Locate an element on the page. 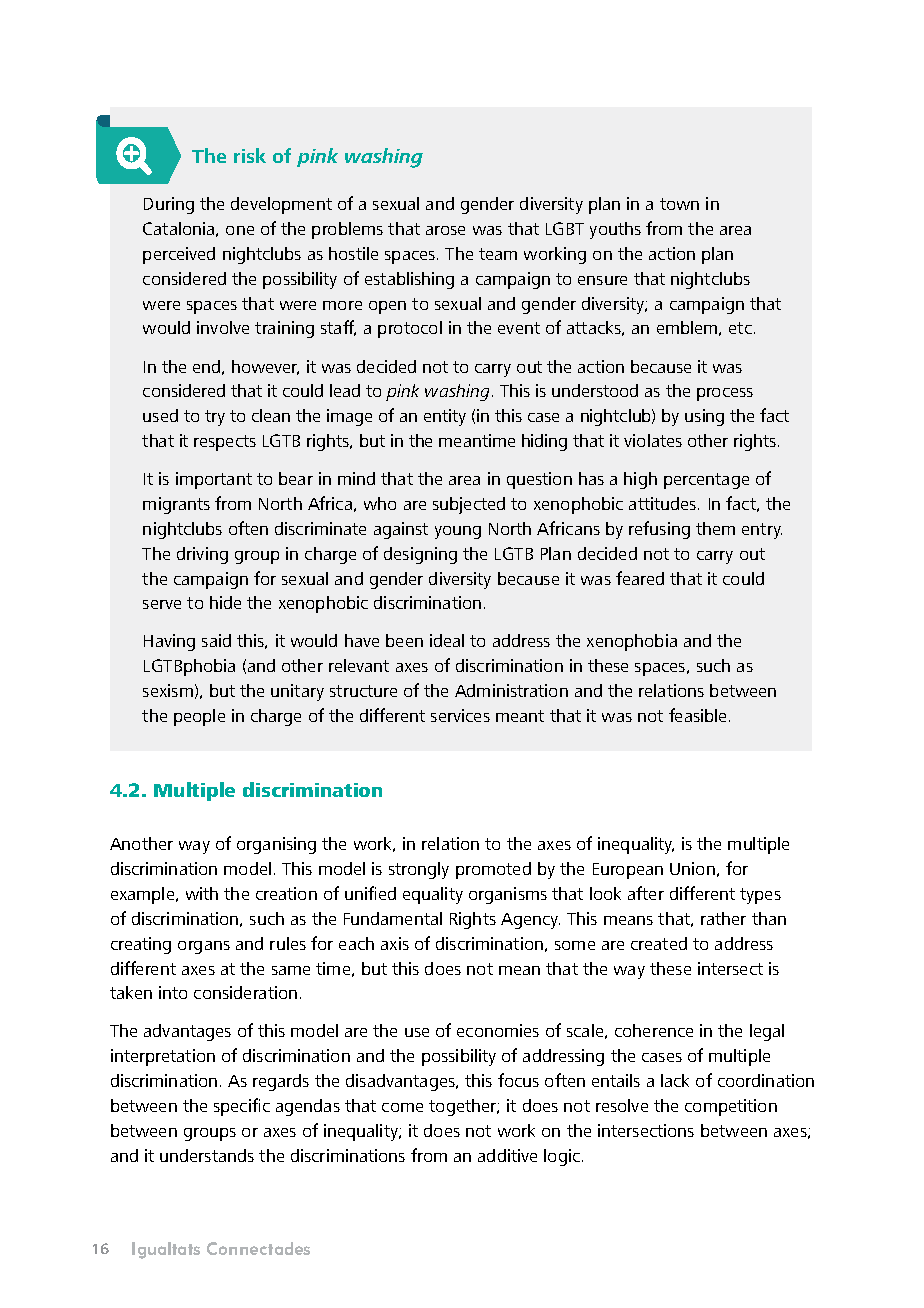 The image size is (924, 1308). Union is located at coordinates (692, 868).
